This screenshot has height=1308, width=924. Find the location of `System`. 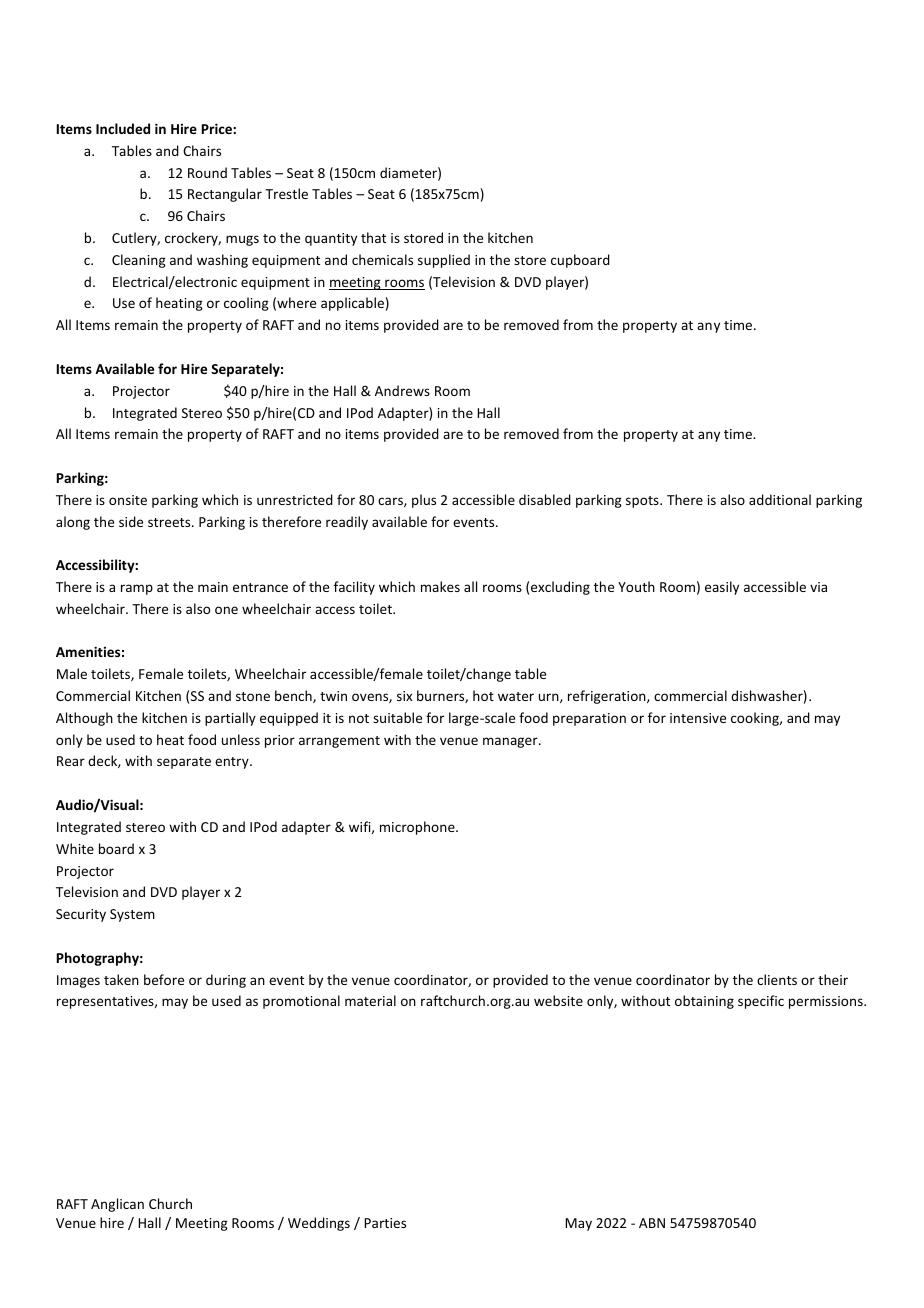

System is located at coordinates (132, 915).
